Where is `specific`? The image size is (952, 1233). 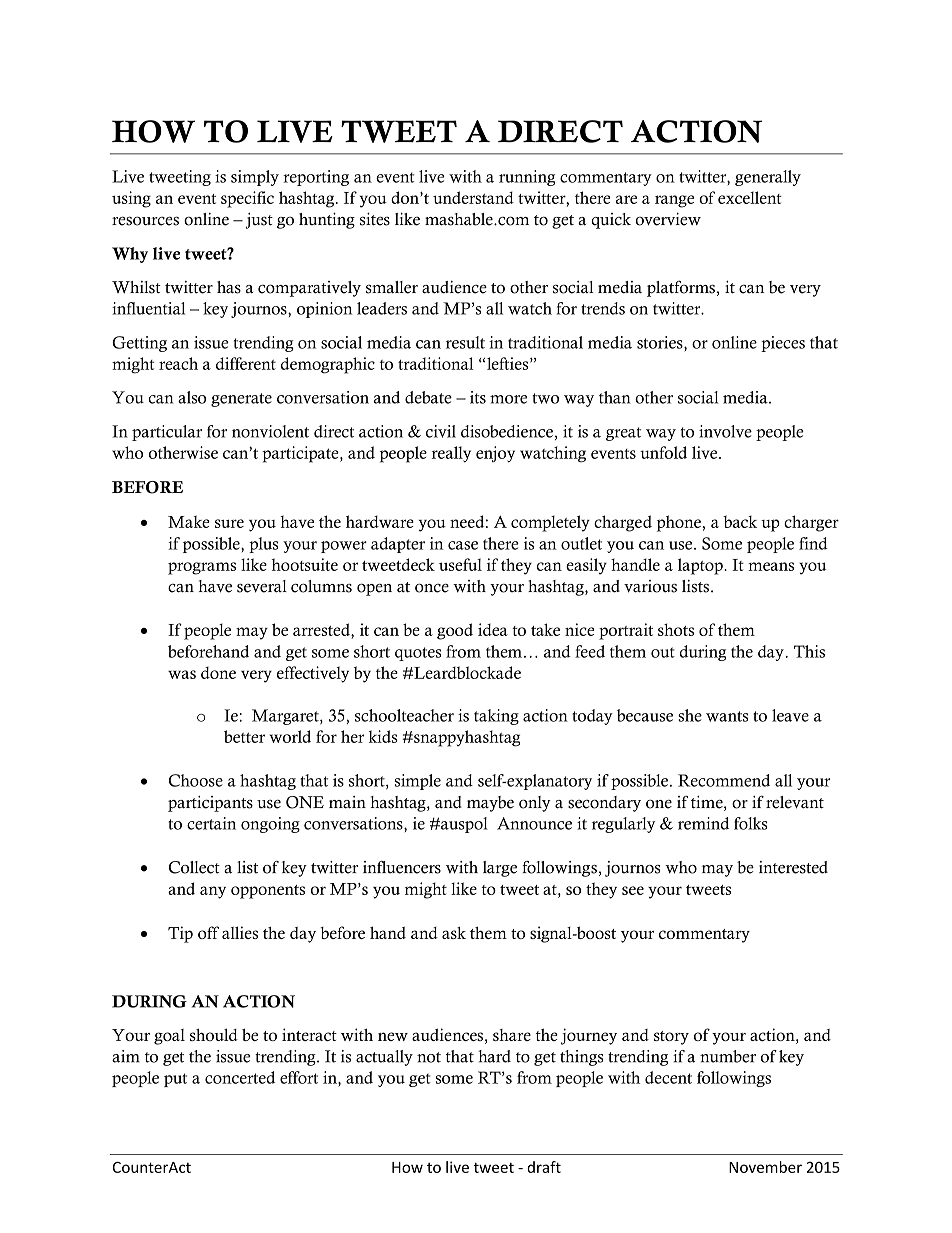
specific is located at coordinates (247, 199).
